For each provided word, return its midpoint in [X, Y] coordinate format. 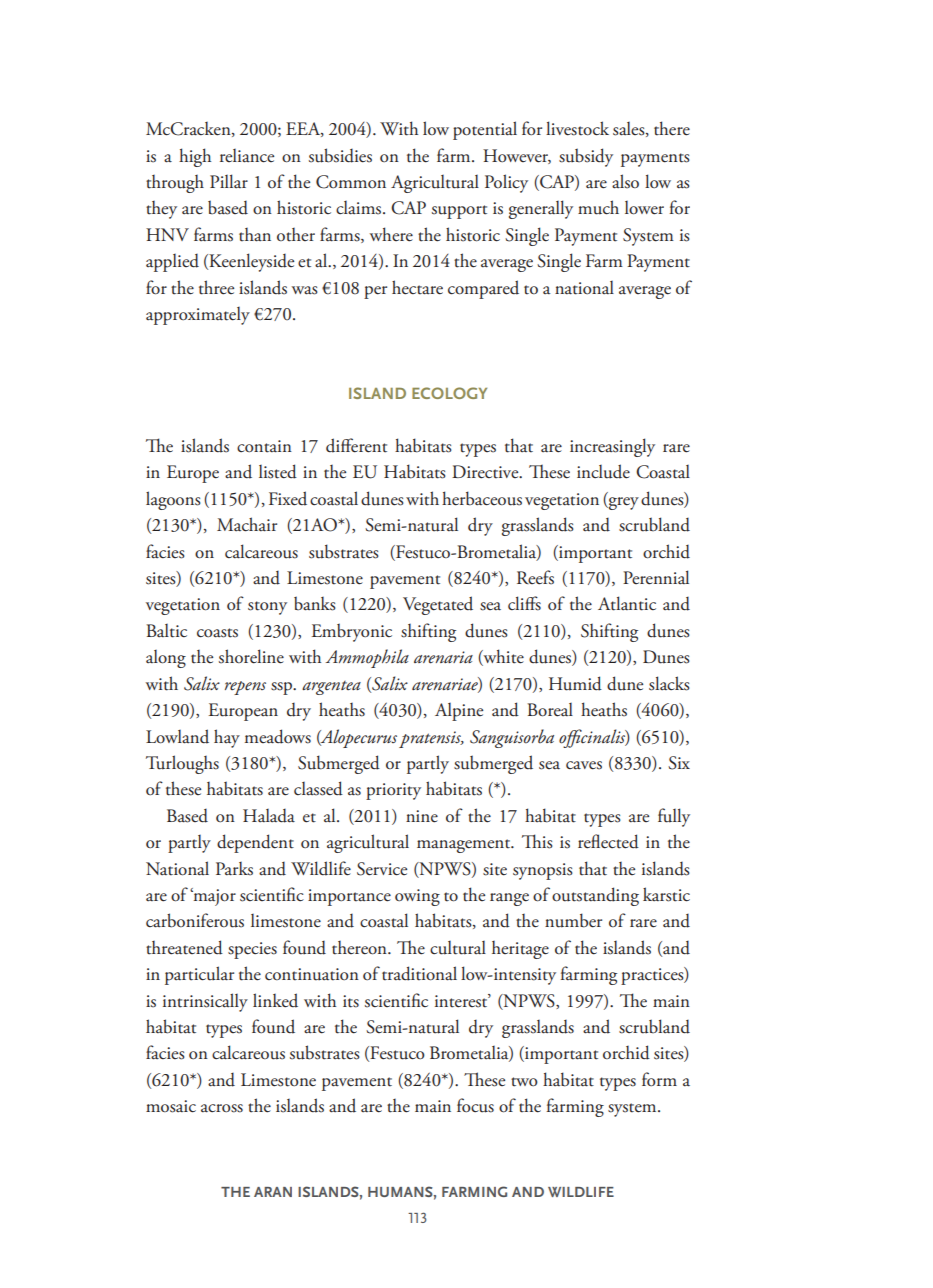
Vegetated [438, 605]
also [625, 181]
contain [264, 446]
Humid [575, 683]
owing [417, 897]
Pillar [229, 181]
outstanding [595, 896]
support [459, 212]
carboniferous [195, 920]
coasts [217, 633]
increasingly [612, 447]
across [222, 1108]
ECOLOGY [449, 393]
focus [475, 1105]
